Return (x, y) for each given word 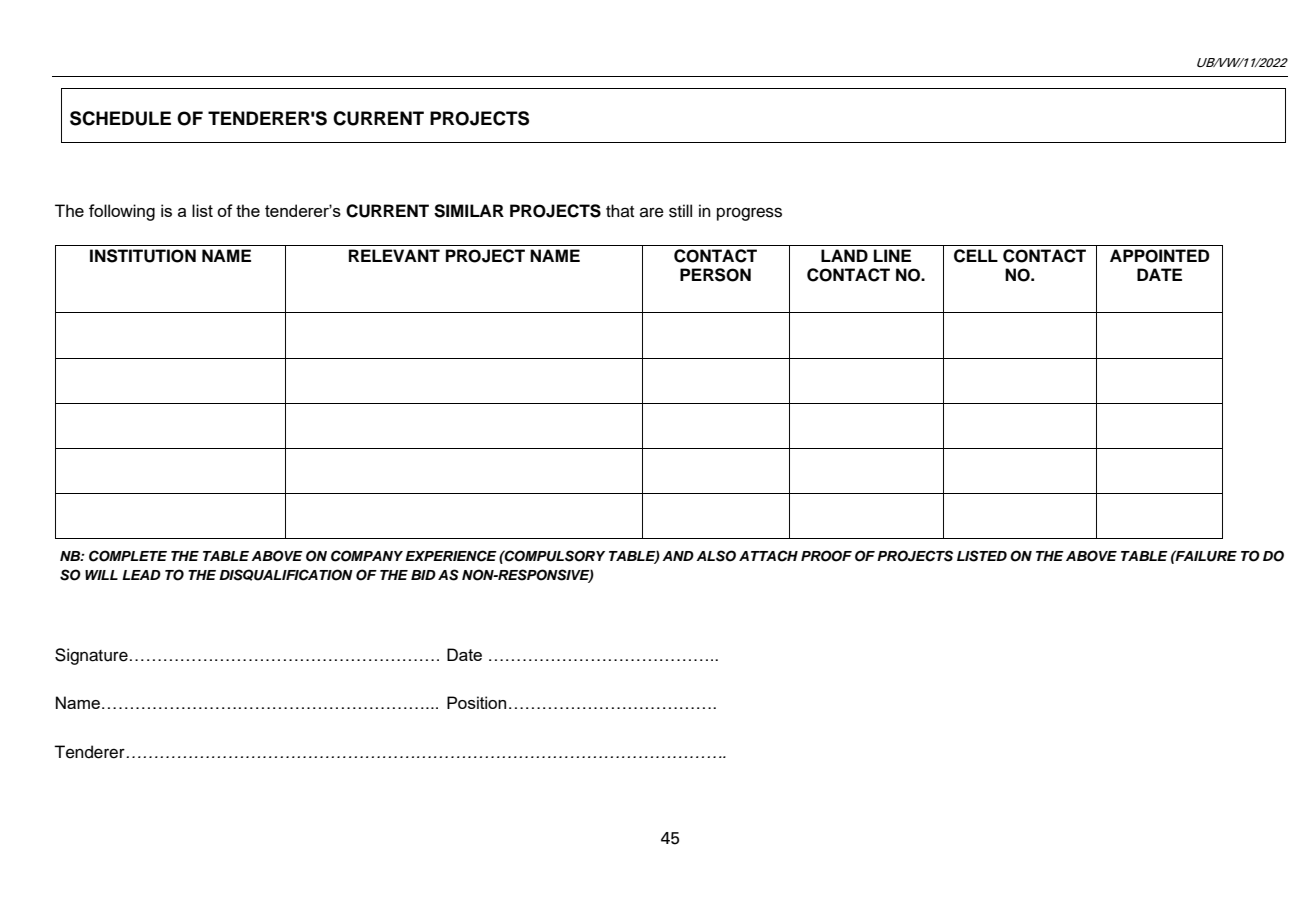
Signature (91, 656)
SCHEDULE (120, 118)
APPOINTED (1159, 256)
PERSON (715, 275)
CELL (976, 256)
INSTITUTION (143, 256)
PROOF (826, 556)
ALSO (716, 556)
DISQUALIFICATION (286, 575)
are (652, 212)
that (620, 210)
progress (749, 214)
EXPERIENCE (451, 556)
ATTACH (768, 556)
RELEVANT (394, 255)
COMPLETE (128, 556)
